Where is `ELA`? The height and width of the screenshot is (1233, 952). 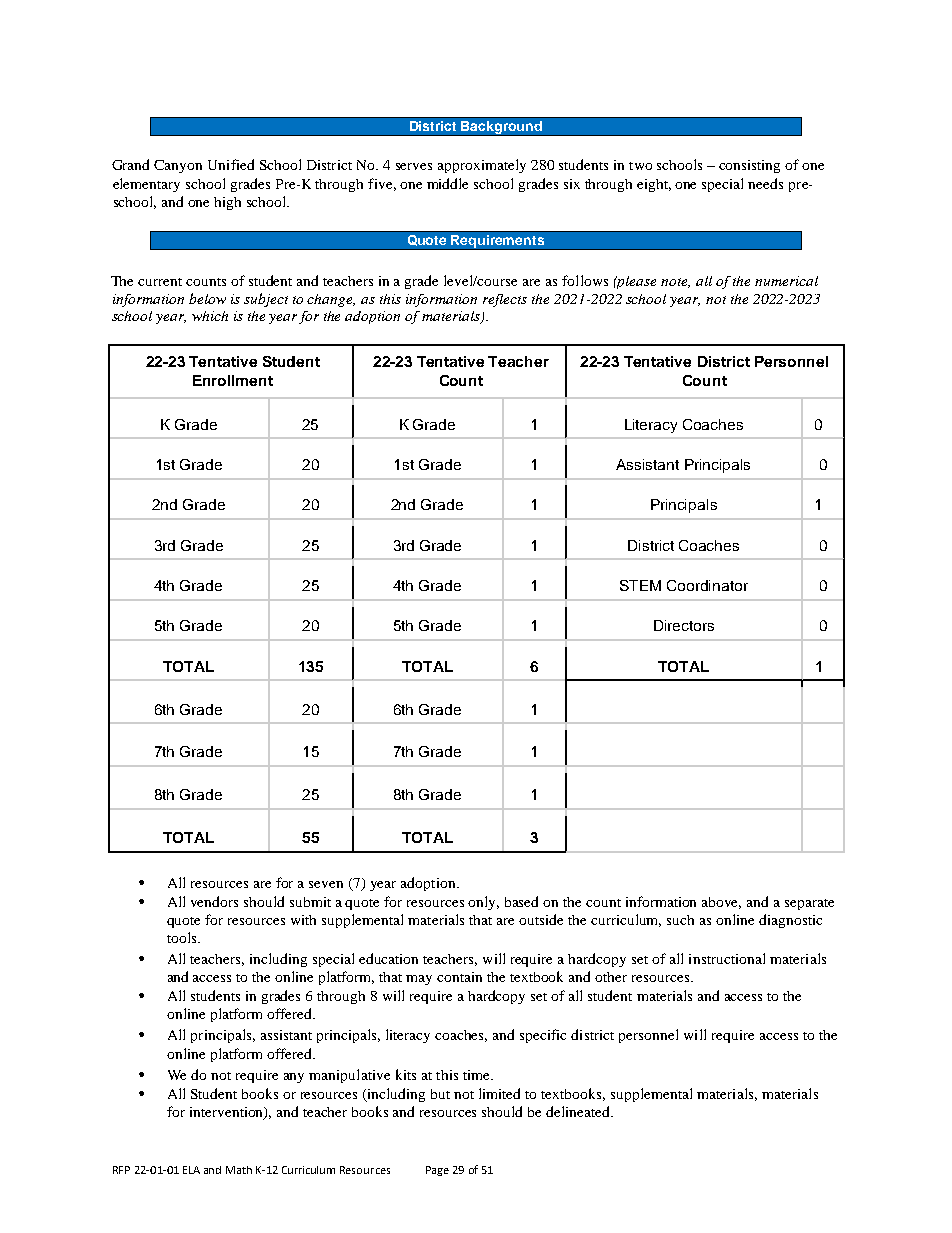 ELA is located at coordinates (191, 1170).
